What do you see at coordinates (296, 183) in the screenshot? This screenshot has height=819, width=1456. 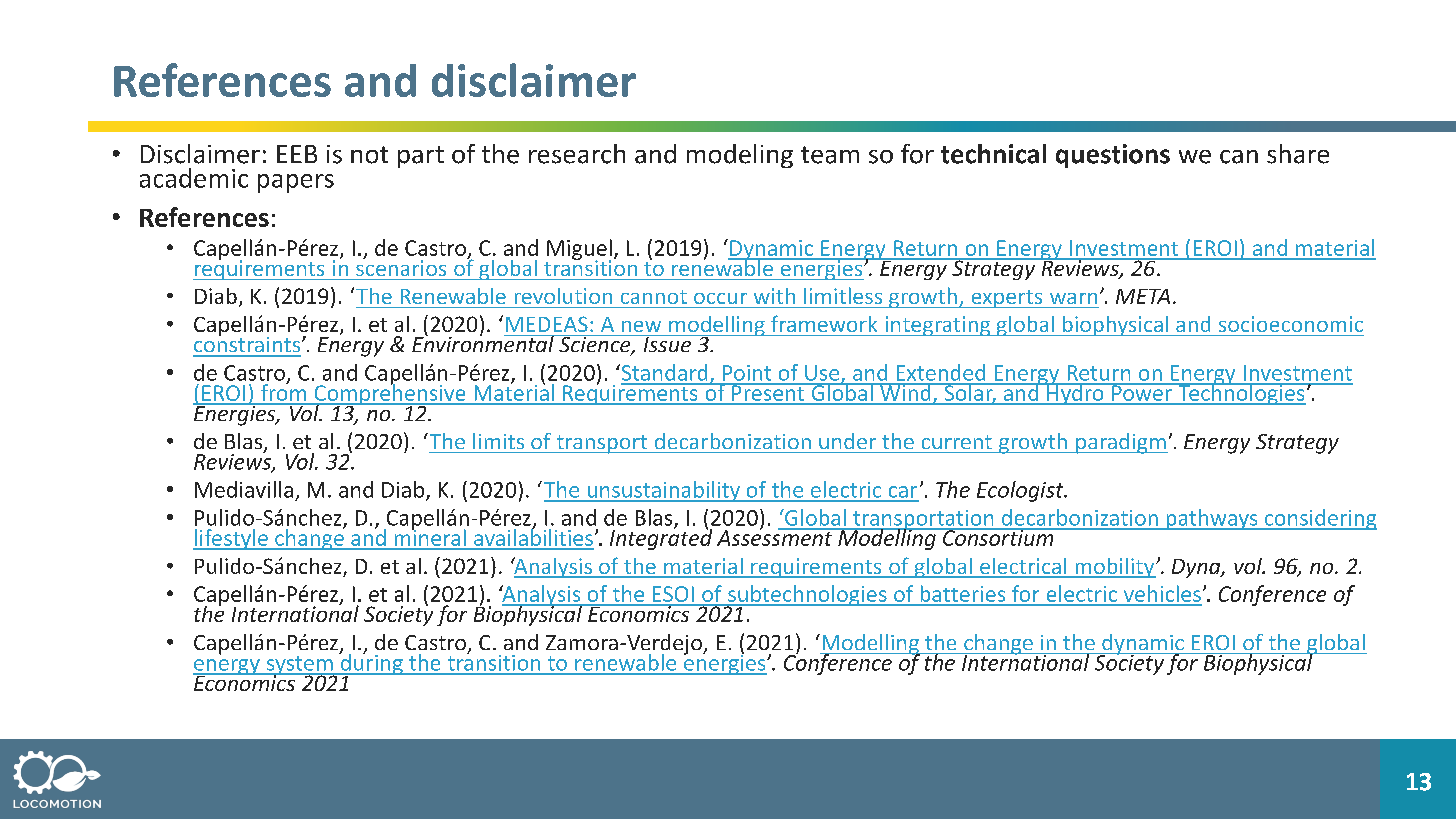 I see `papers` at bounding box center [296, 183].
